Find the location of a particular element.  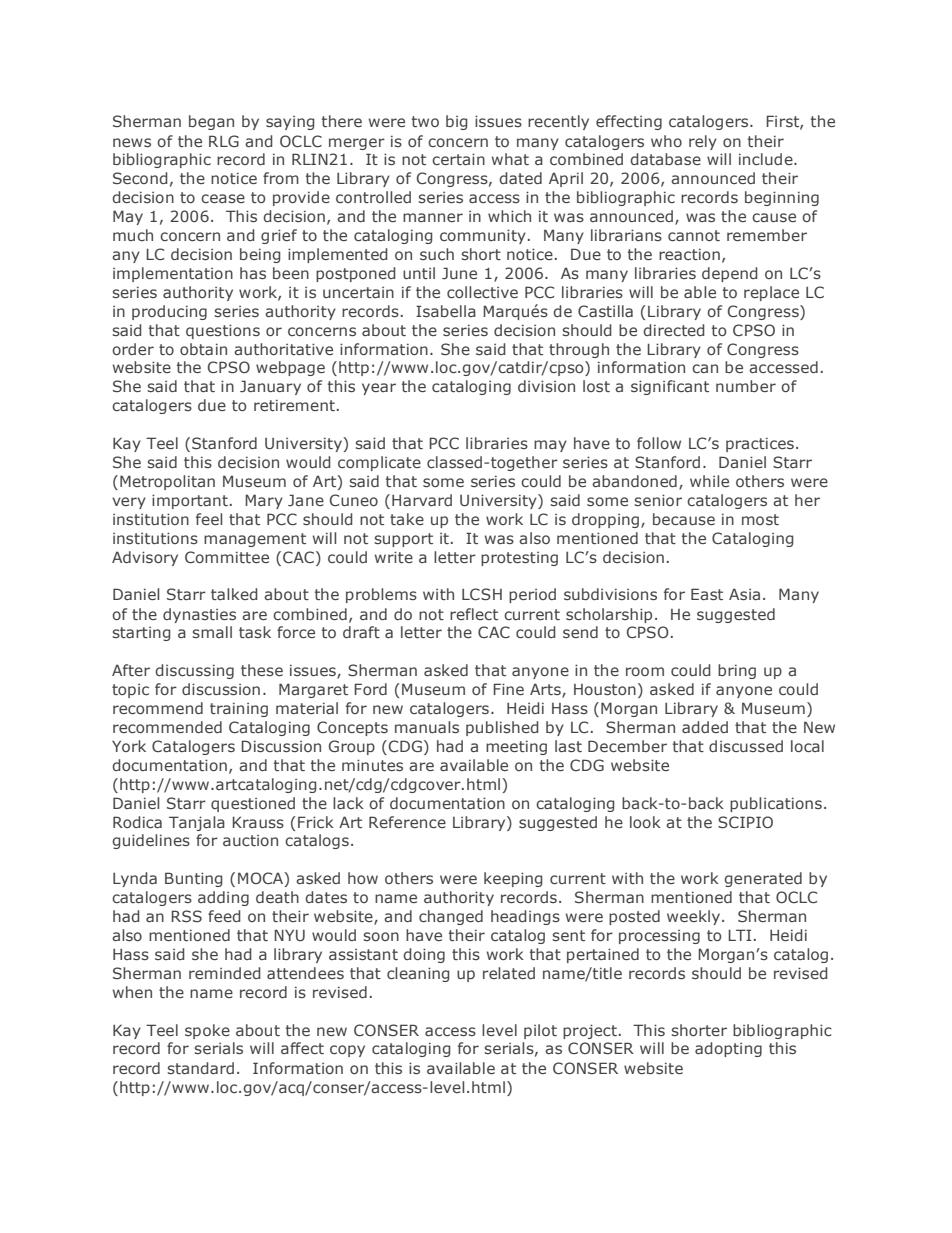

spoke is located at coordinates (207, 1031).
